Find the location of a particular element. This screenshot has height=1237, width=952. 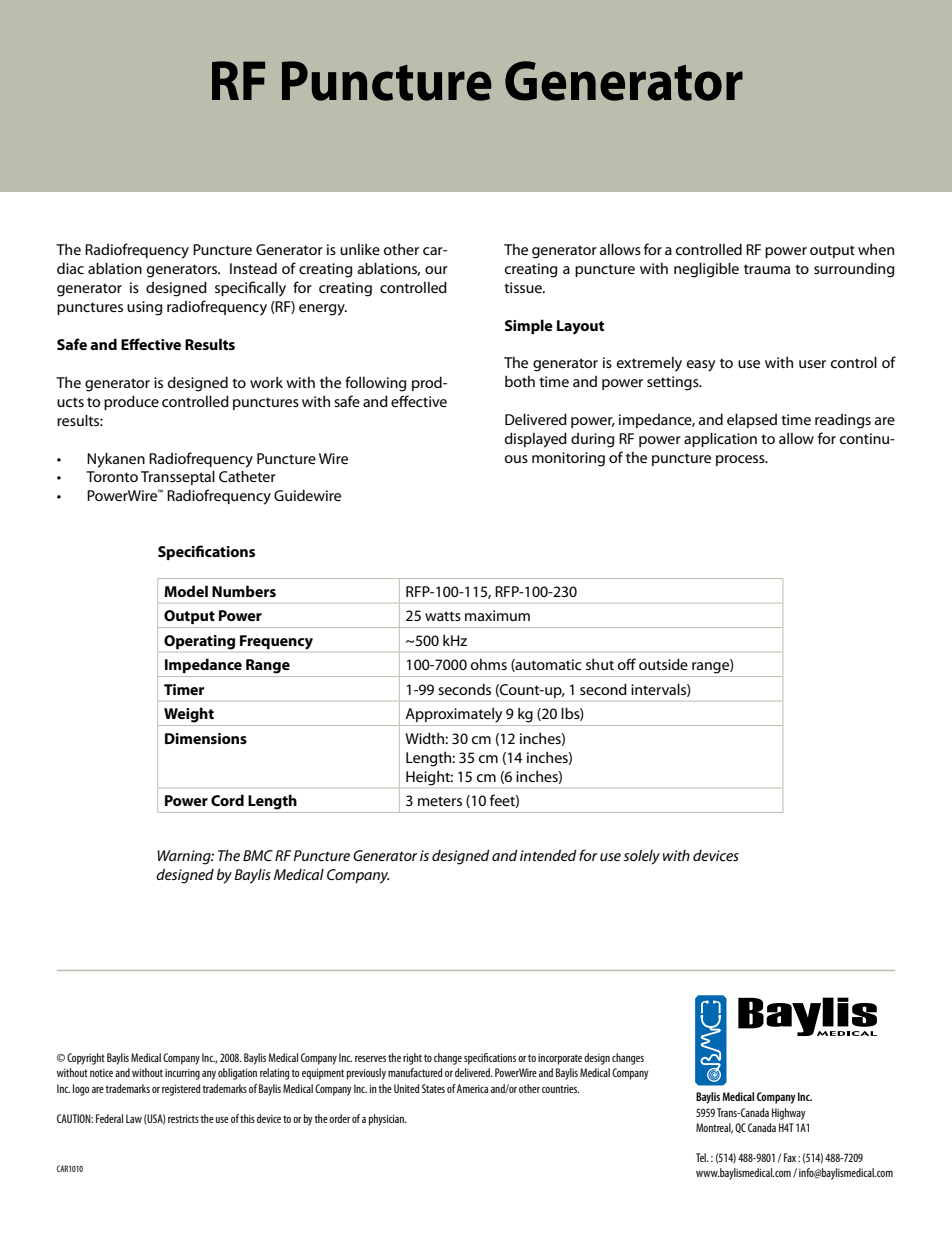

trauma is located at coordinates (767, 269).
